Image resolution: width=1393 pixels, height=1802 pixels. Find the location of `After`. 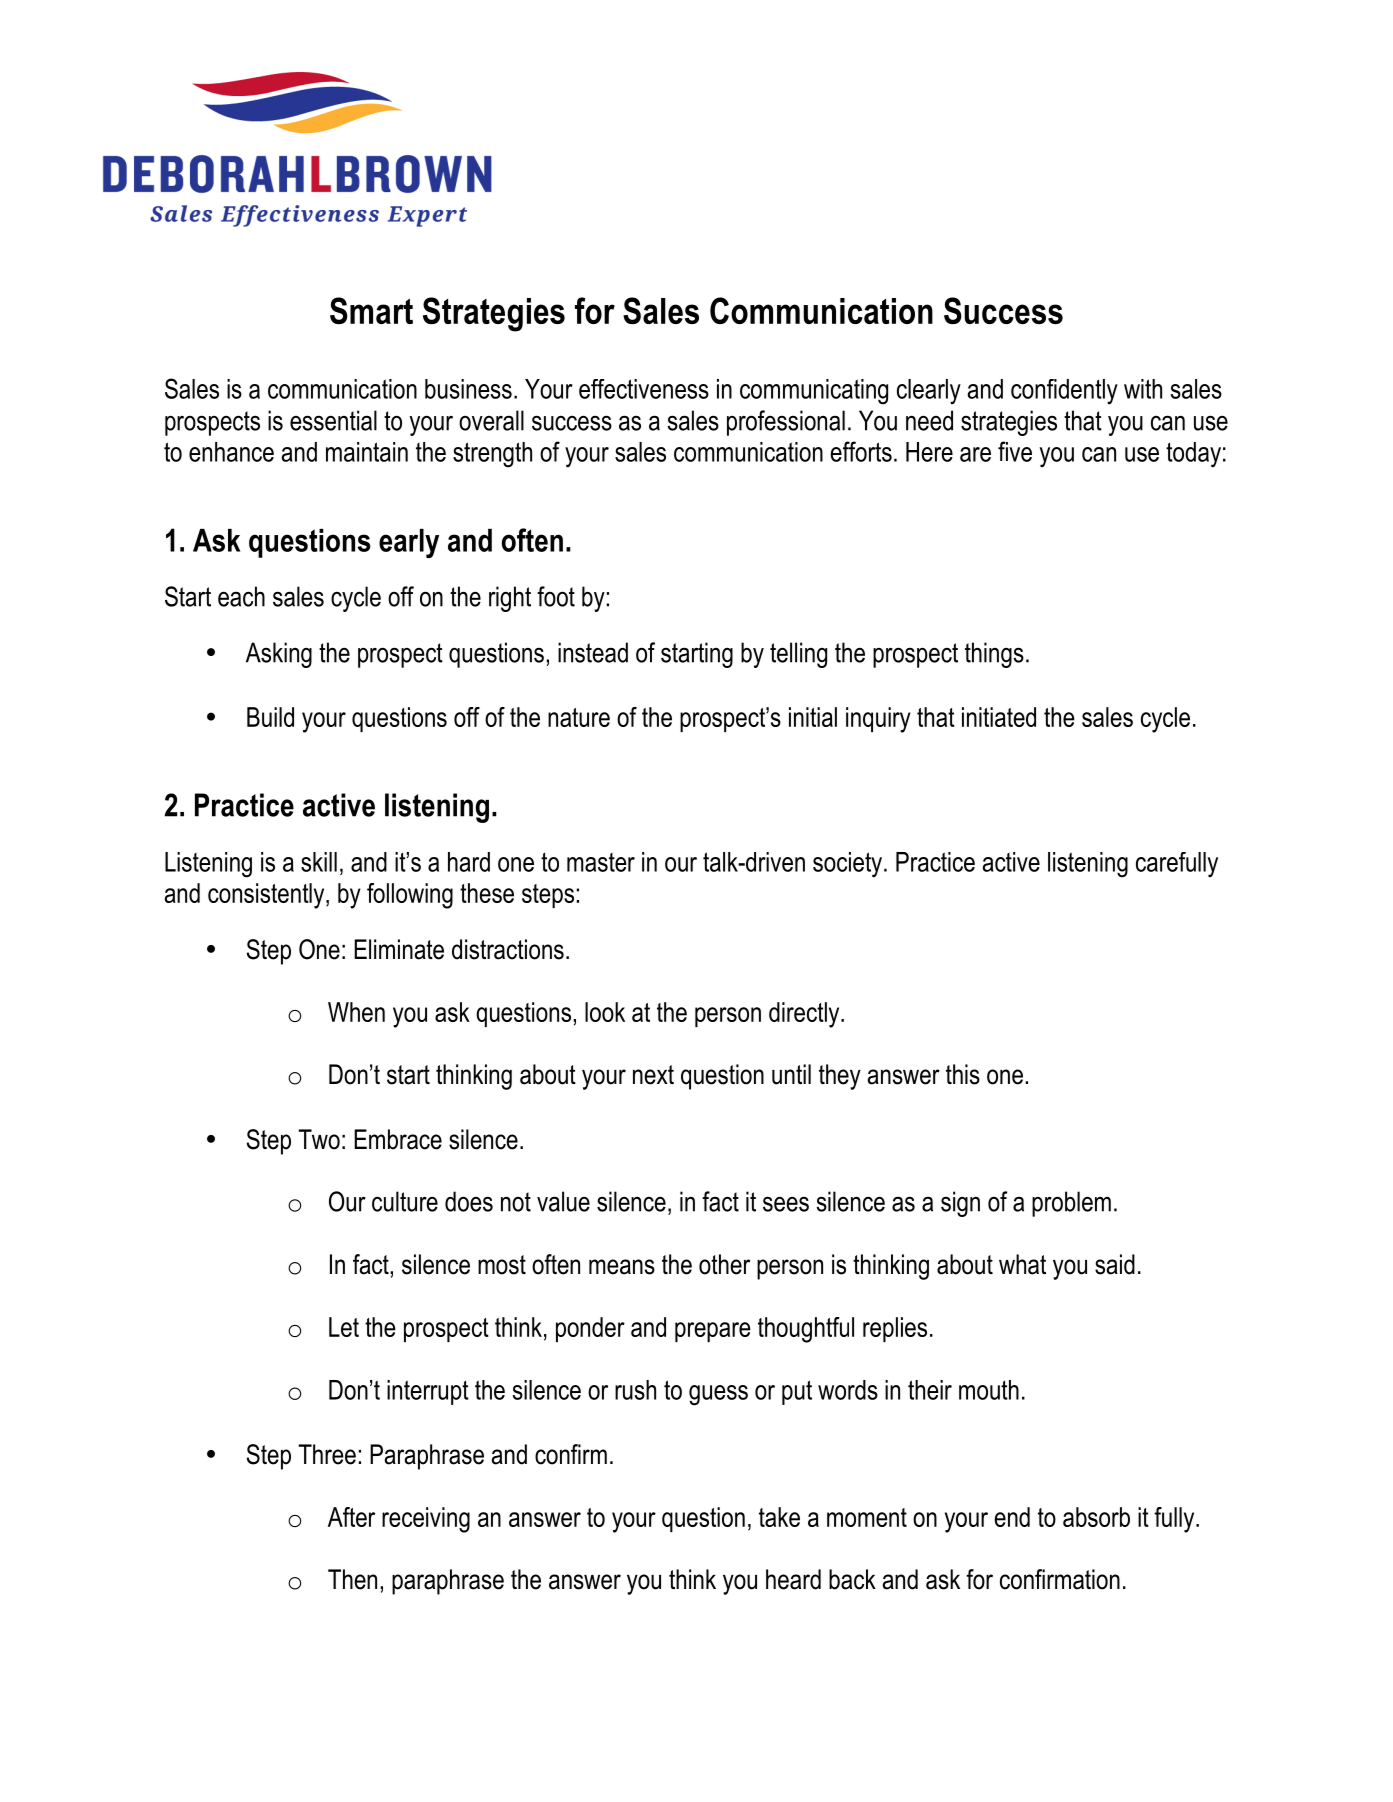

After is located at coordinates (351, 1517).
